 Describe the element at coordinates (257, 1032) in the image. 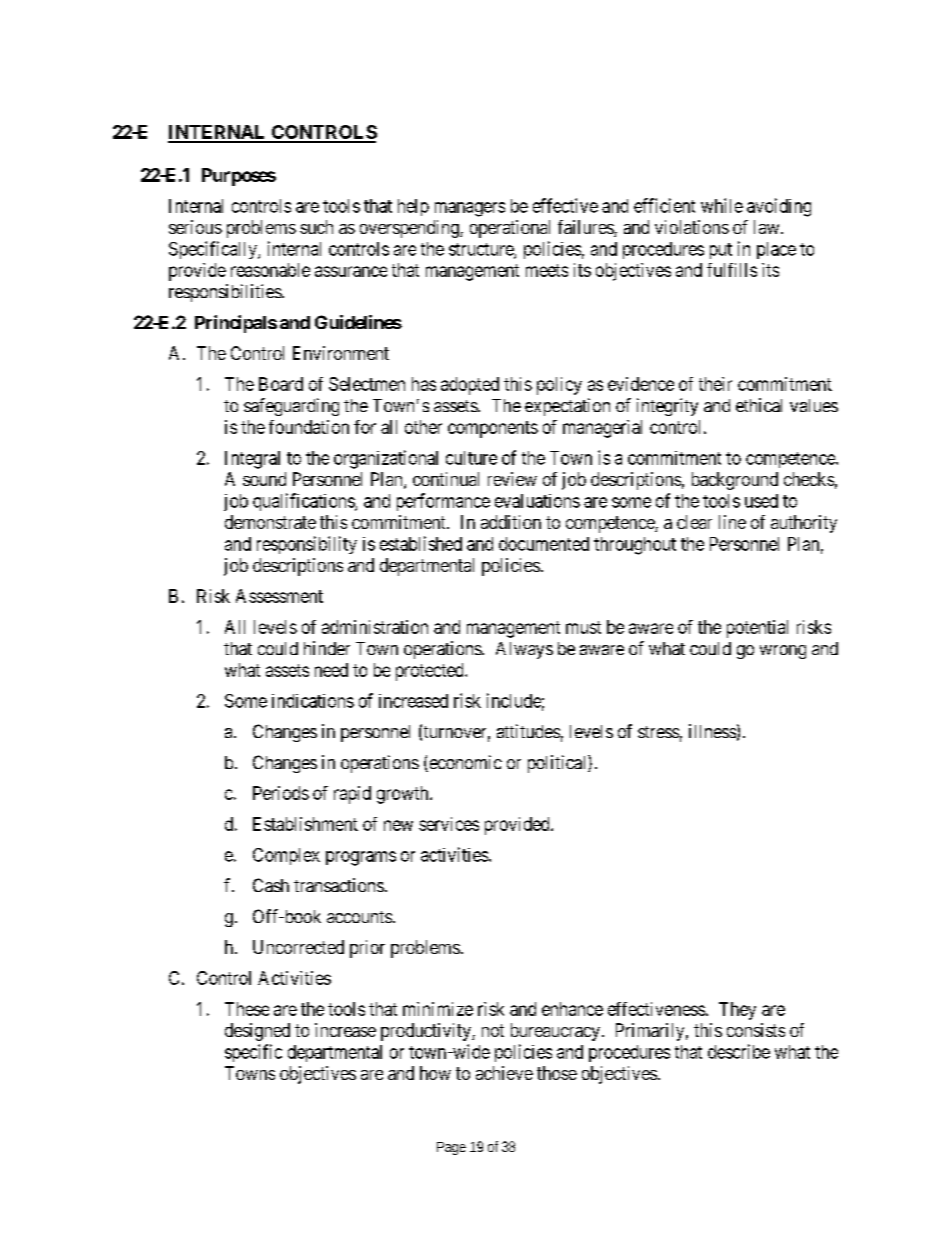

I see `designed` at that location.
